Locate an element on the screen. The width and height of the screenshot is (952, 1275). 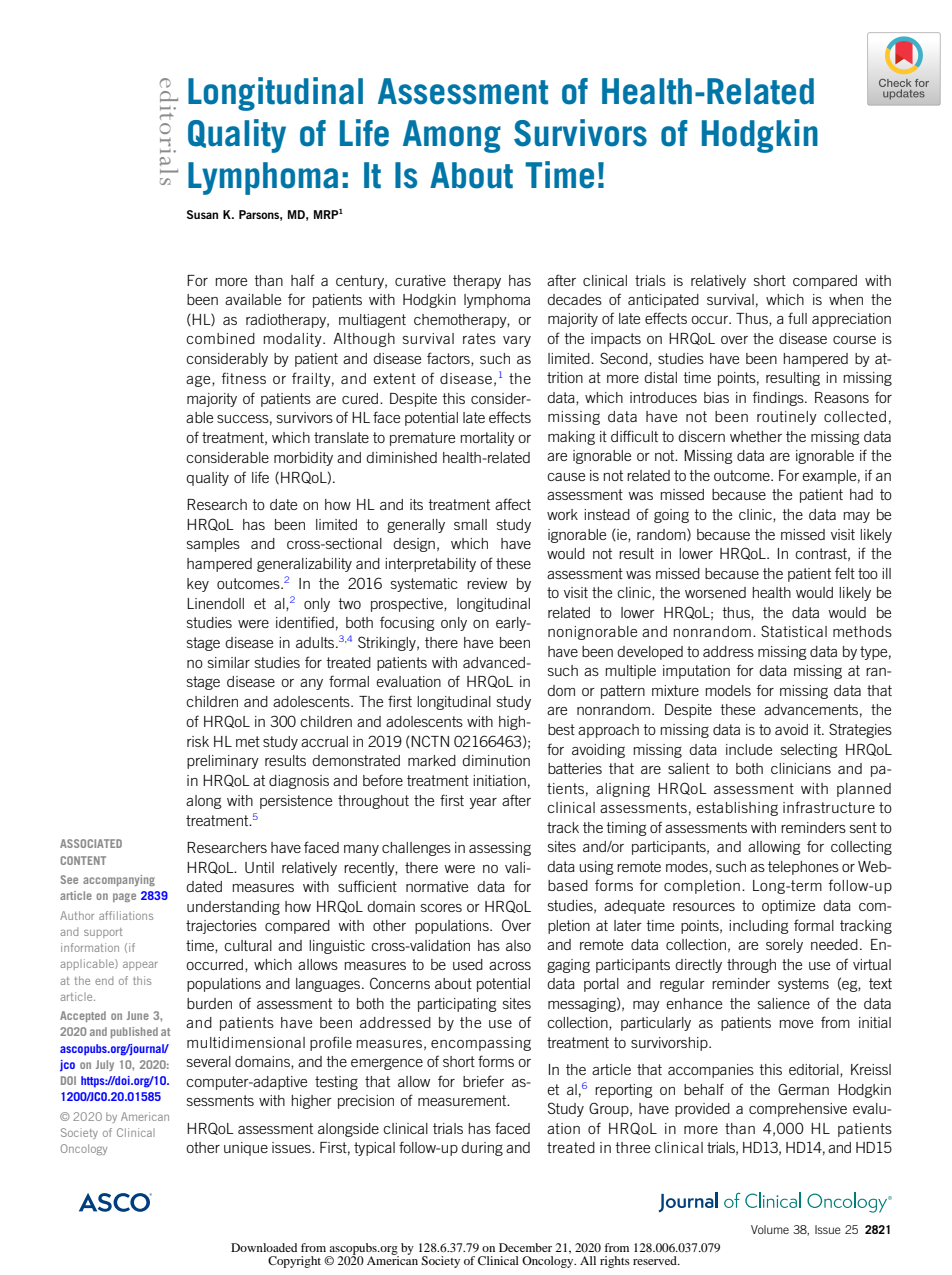
combined is located at coordinates (220, 338).
